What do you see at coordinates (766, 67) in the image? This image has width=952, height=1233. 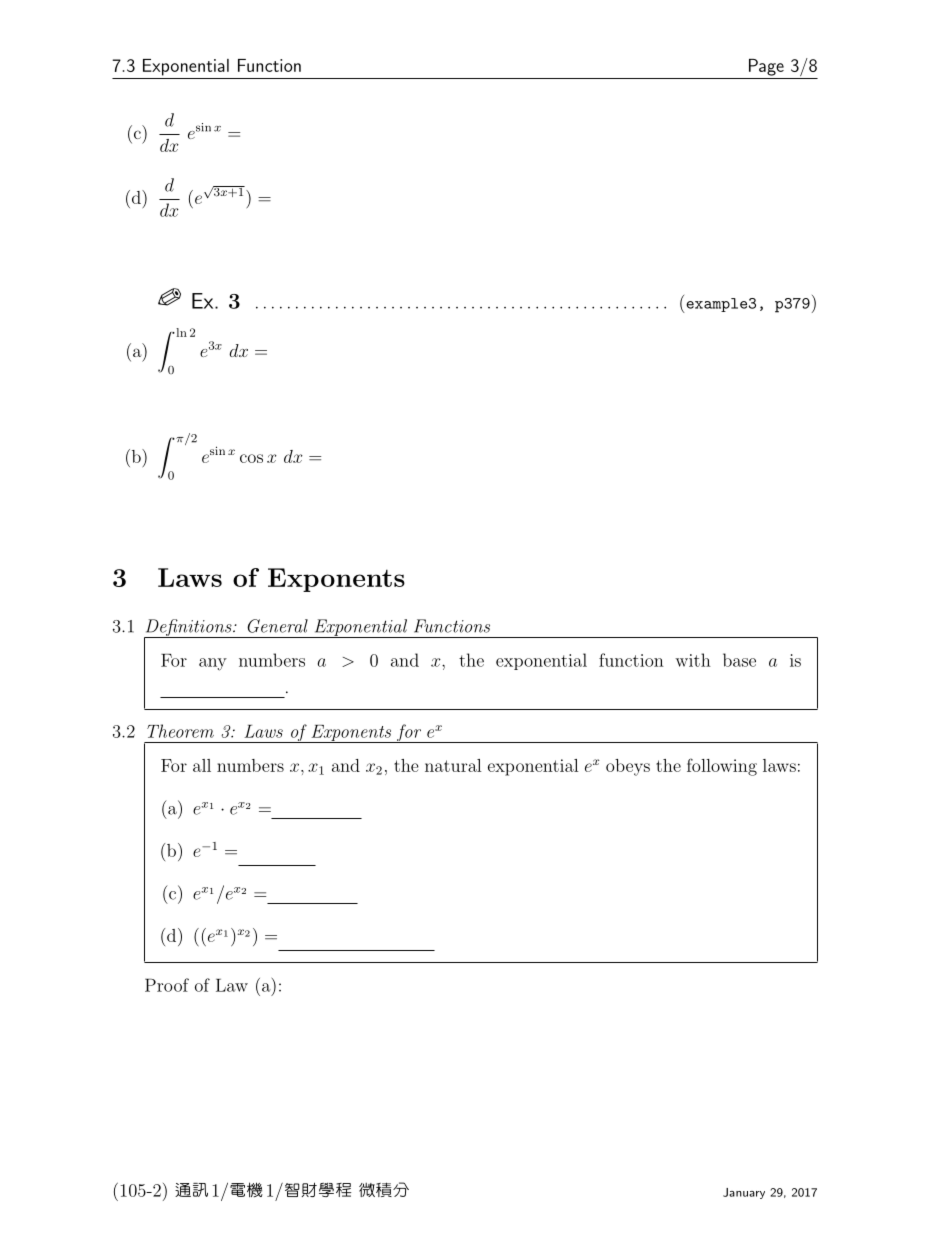 I see `Page` at bounding box center [766, 67].
